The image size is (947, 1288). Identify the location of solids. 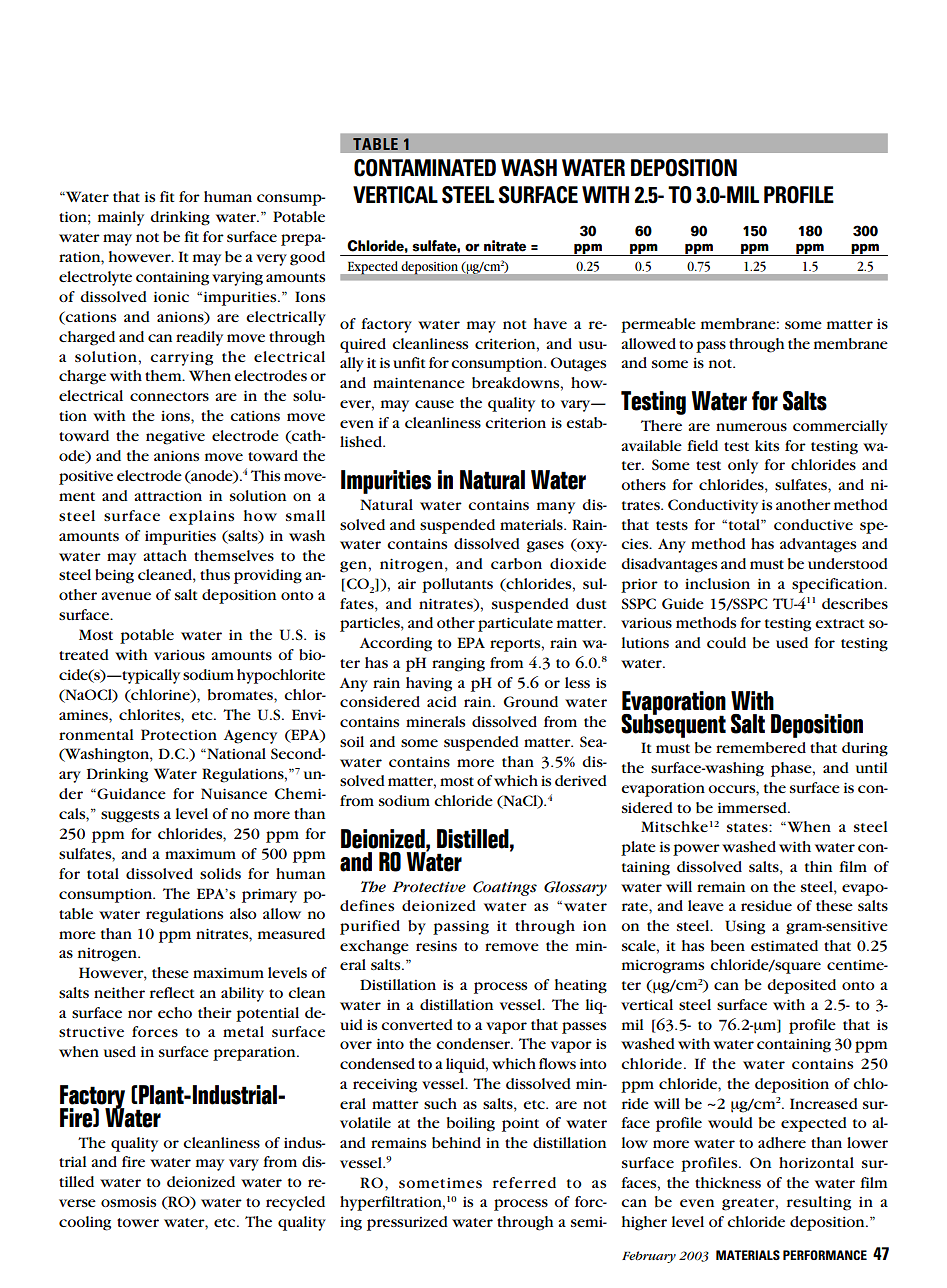
(220, 873).
